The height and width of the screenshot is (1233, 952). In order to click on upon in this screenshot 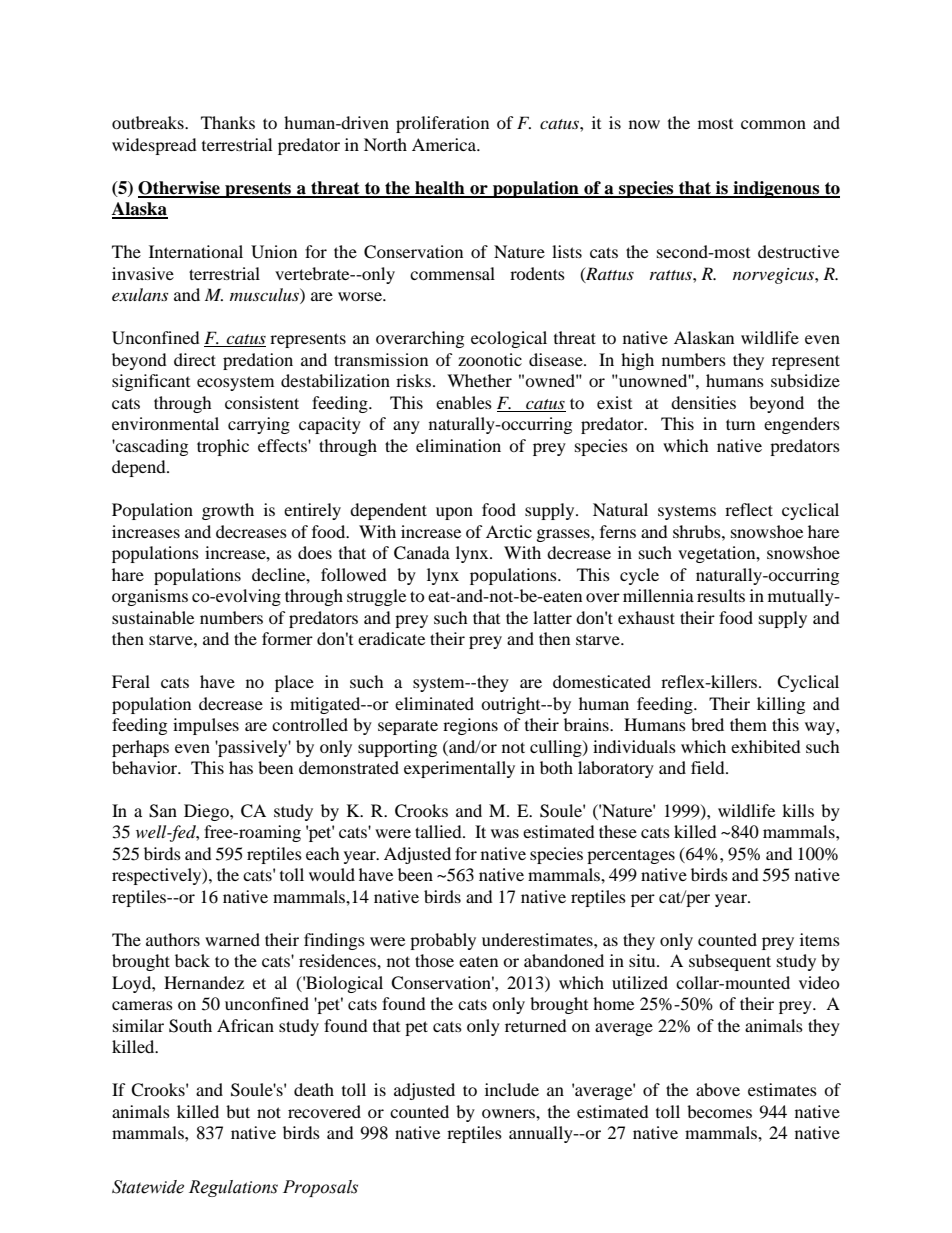, I will do `click(454, 513)`.
